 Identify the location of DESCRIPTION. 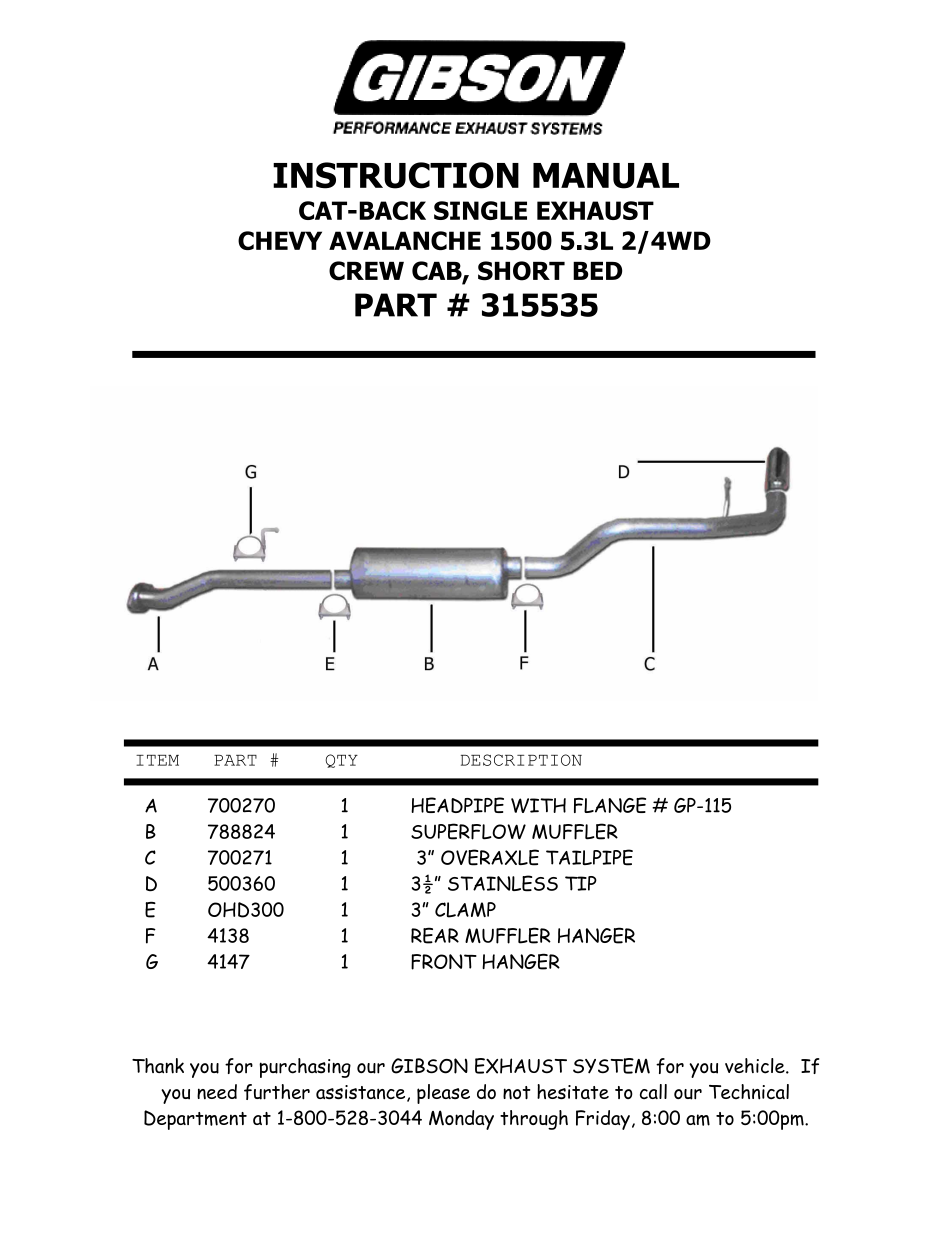
(521, 760).
